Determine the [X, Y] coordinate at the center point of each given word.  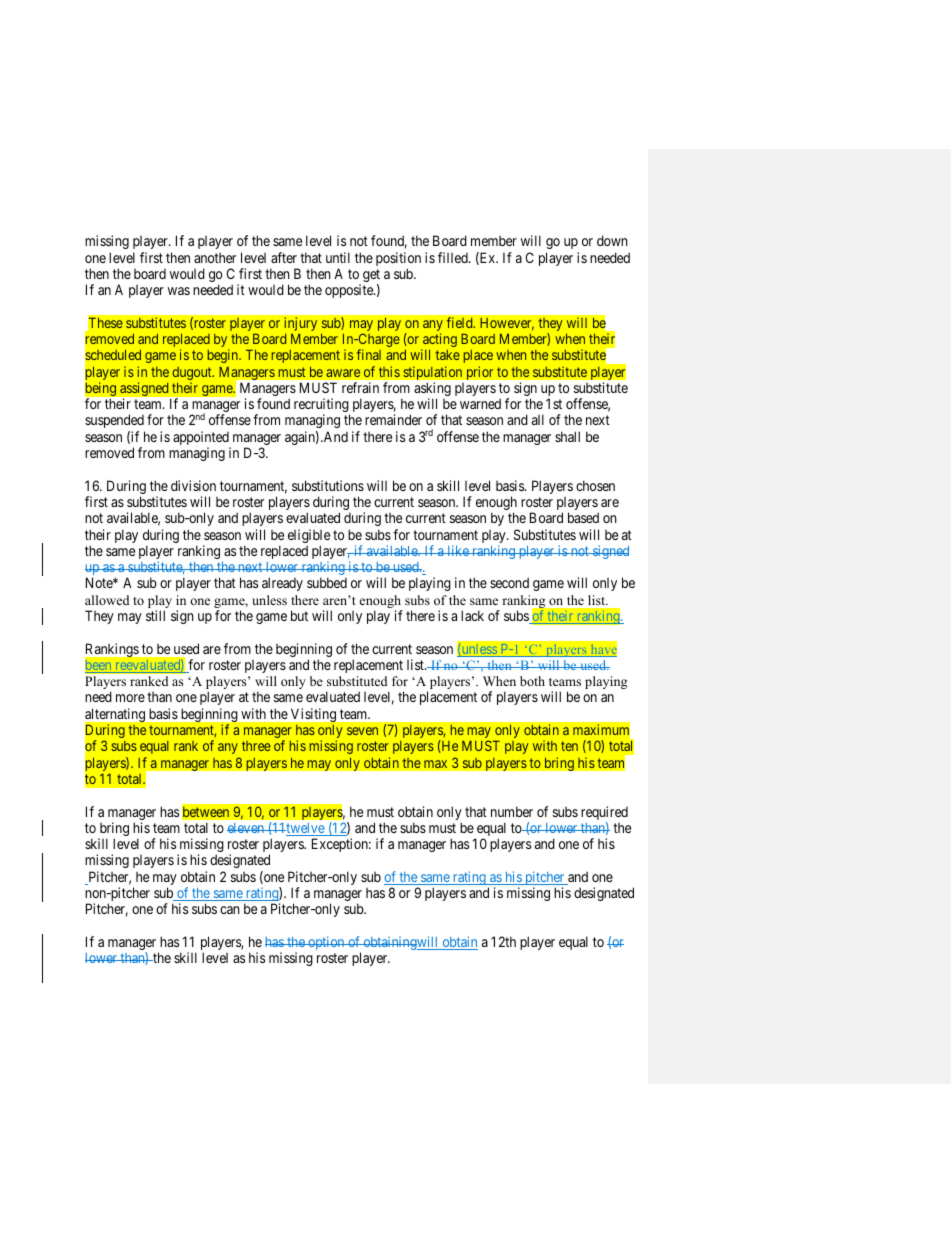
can [230, 910]
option [326, 943]
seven [362, 731]
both [532, 681]
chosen [595, 485]
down [612, 240]
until [338, 257]
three [256, 746]
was [179, 291]
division [193, 485]
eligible [309, 537]
